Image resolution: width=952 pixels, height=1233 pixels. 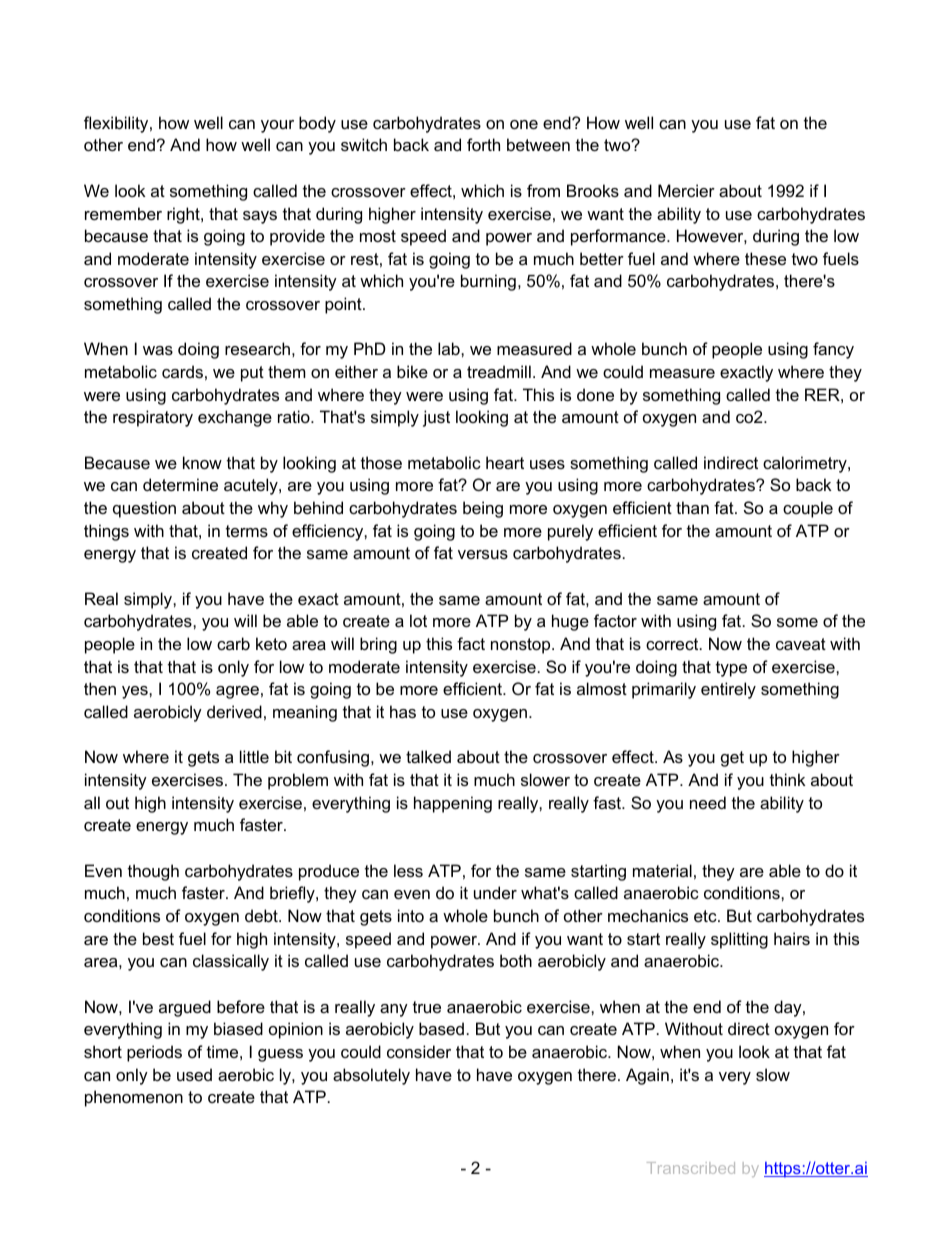 What do you see at coordinates (765, 258) in the screenshot?
I see `these` at bounding box center [765, 258].
